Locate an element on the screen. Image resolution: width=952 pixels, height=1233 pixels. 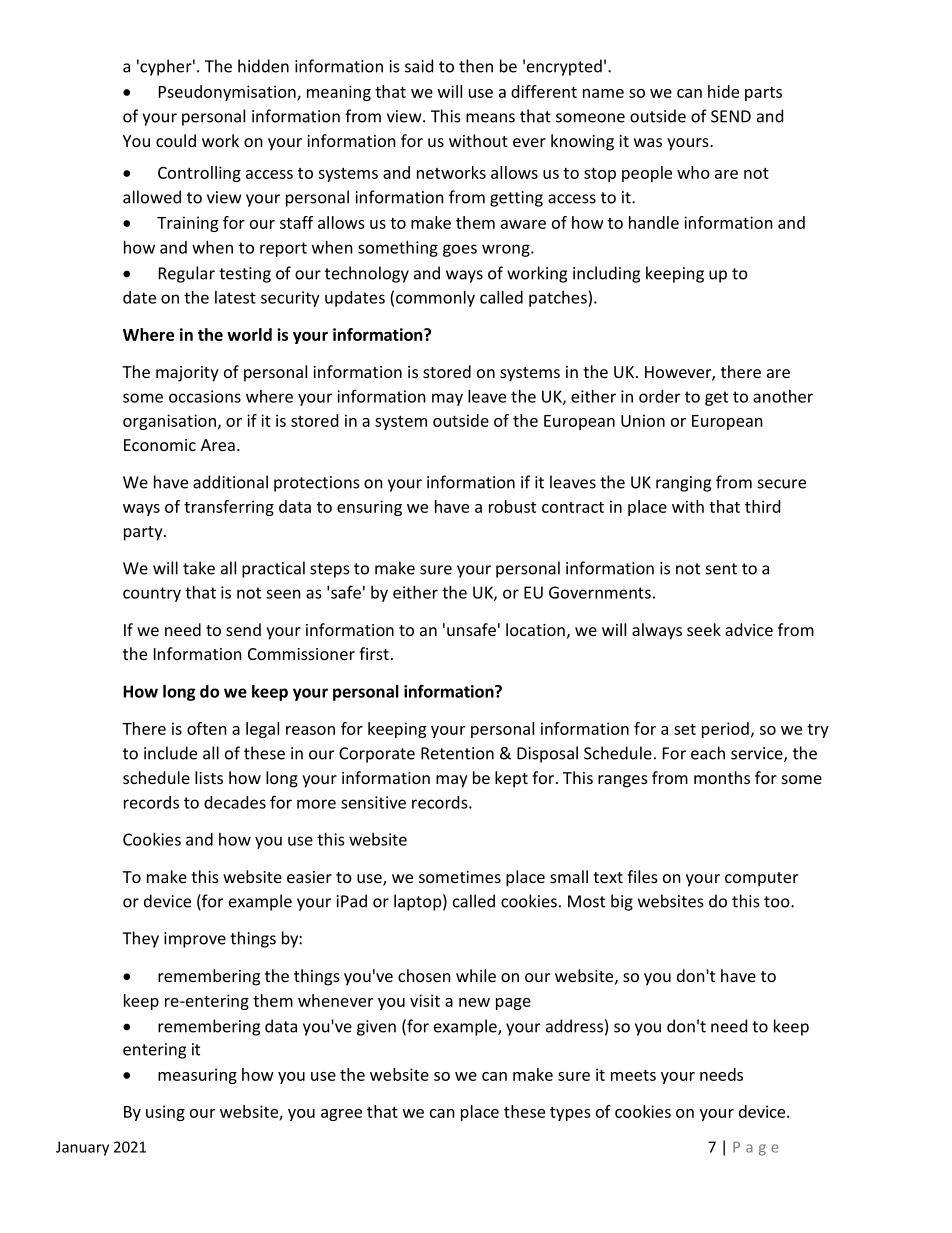
include is located at coordinates (170, 753).
